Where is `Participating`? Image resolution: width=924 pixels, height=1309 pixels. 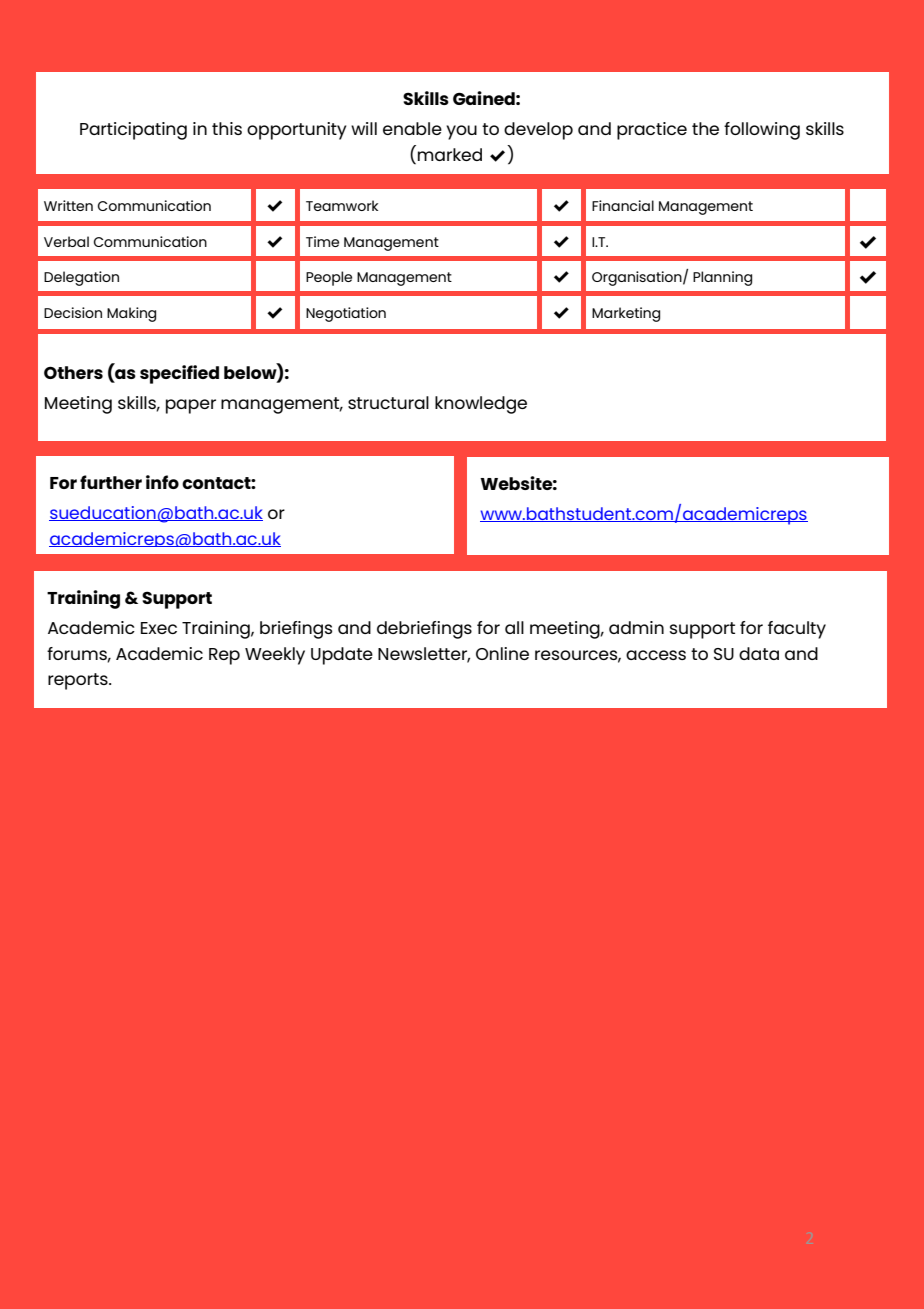 Participating is located at coordinates (133, 131).
